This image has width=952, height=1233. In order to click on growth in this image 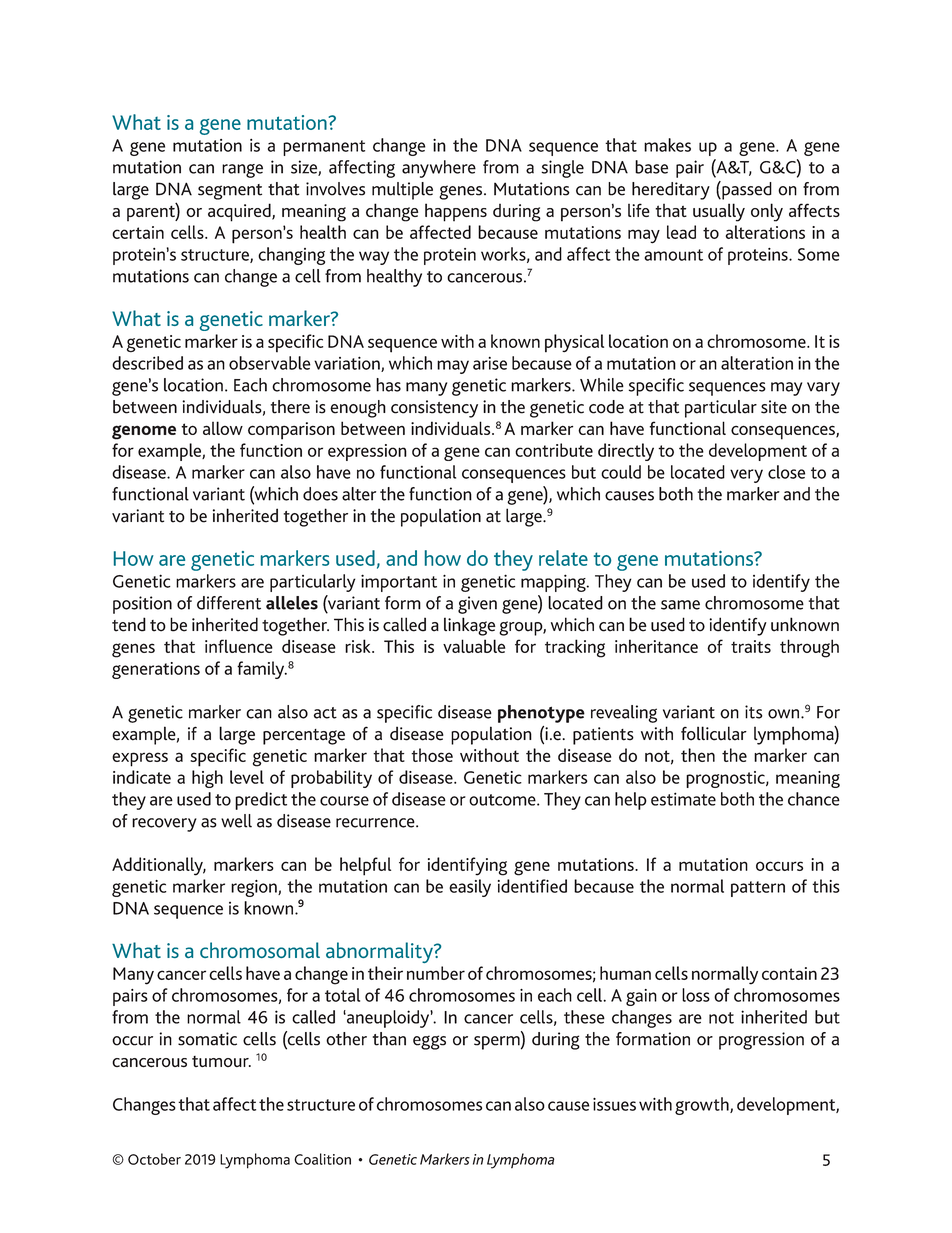, I will do `click(703, 1106)`.
